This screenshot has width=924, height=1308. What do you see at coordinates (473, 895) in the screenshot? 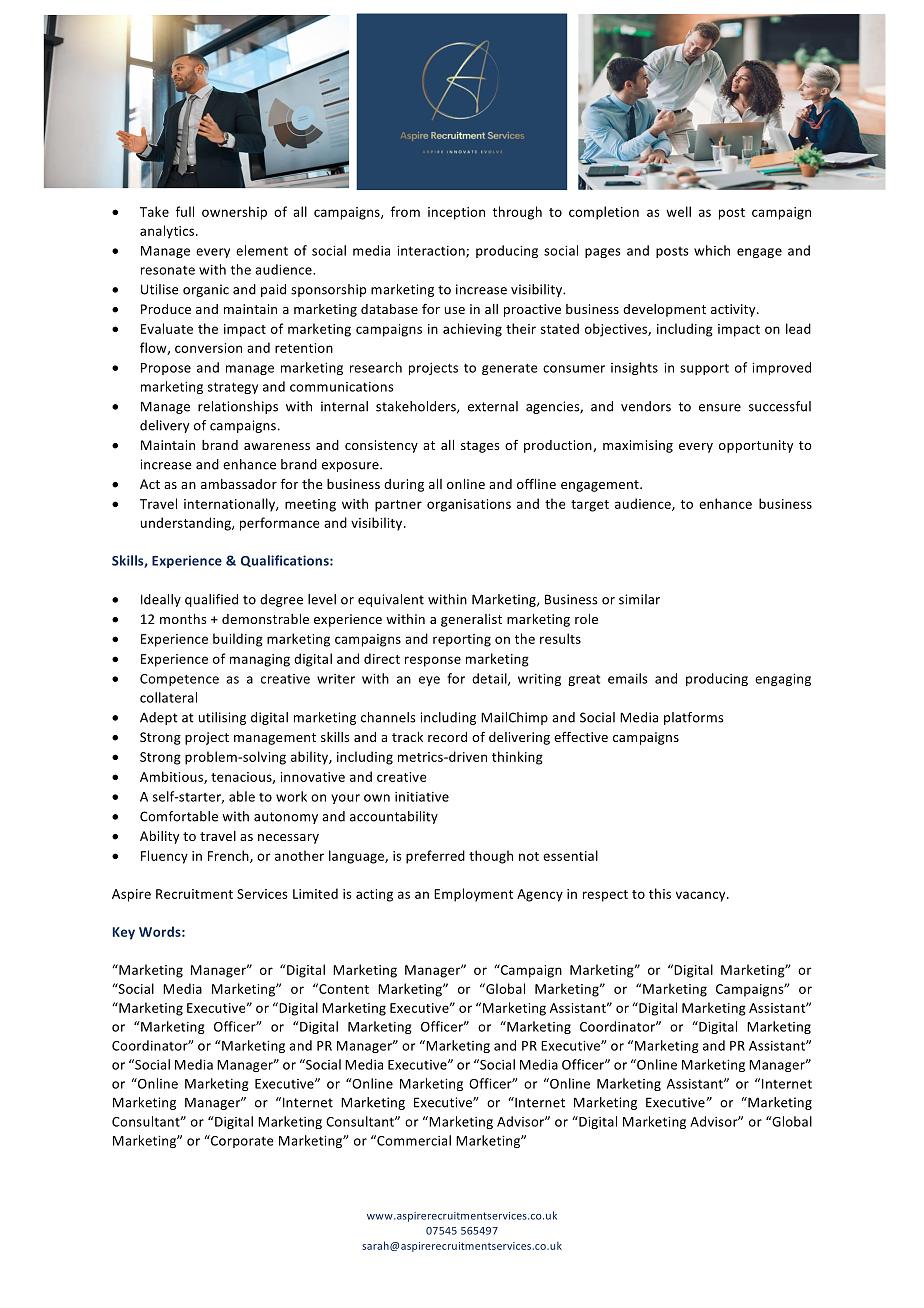
I see `Employment` at bounding box center [473, 895].
